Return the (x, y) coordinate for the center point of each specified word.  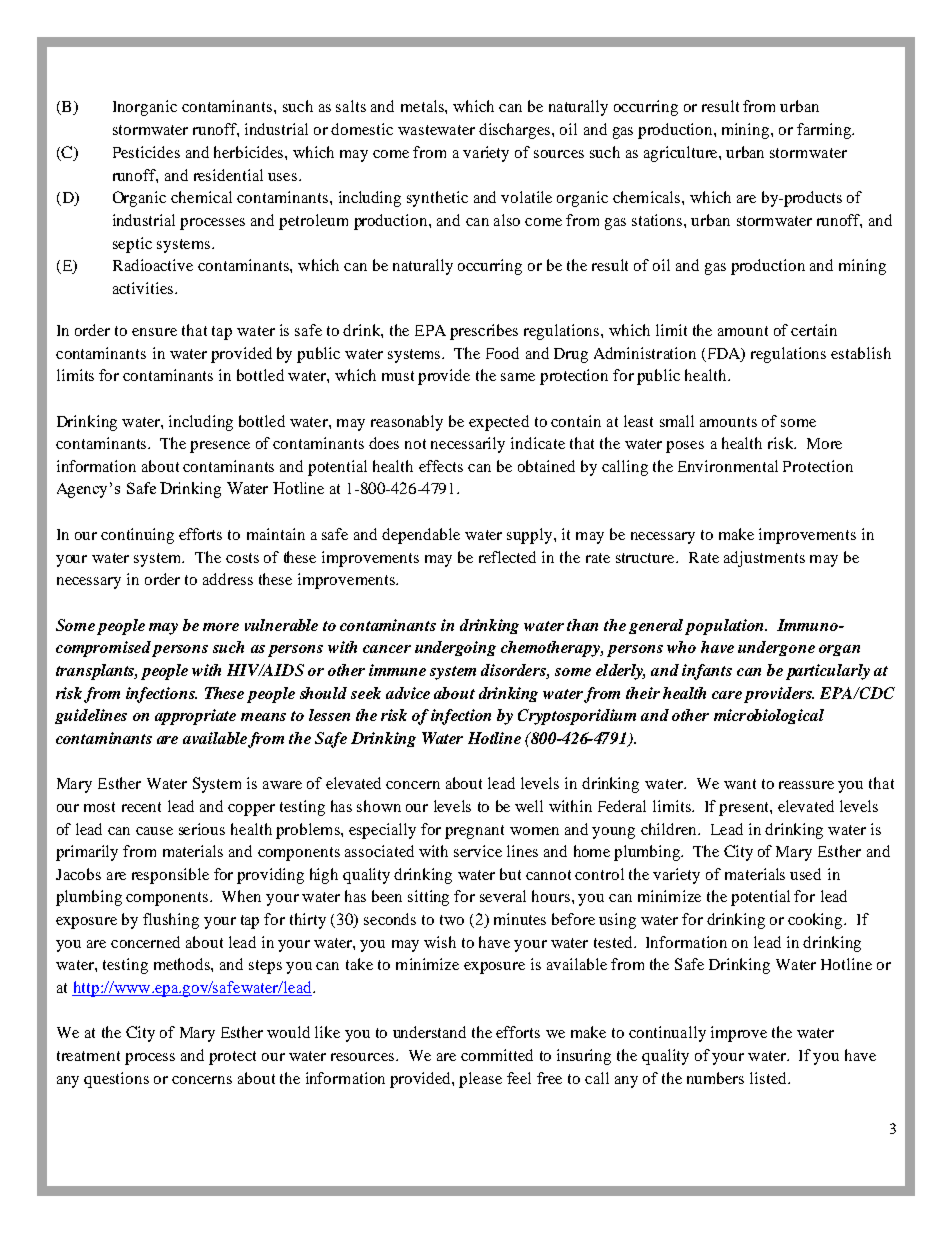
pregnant (474, 832)
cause (154, 831)
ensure (154, 332)
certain (814, 330)
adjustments (764, 559)
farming (825, 131)
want (740, 784)
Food (502, 353)
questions (116, 1080)
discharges (516, 131)
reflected (507, 557)
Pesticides (146, 152)
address (228, 579)
